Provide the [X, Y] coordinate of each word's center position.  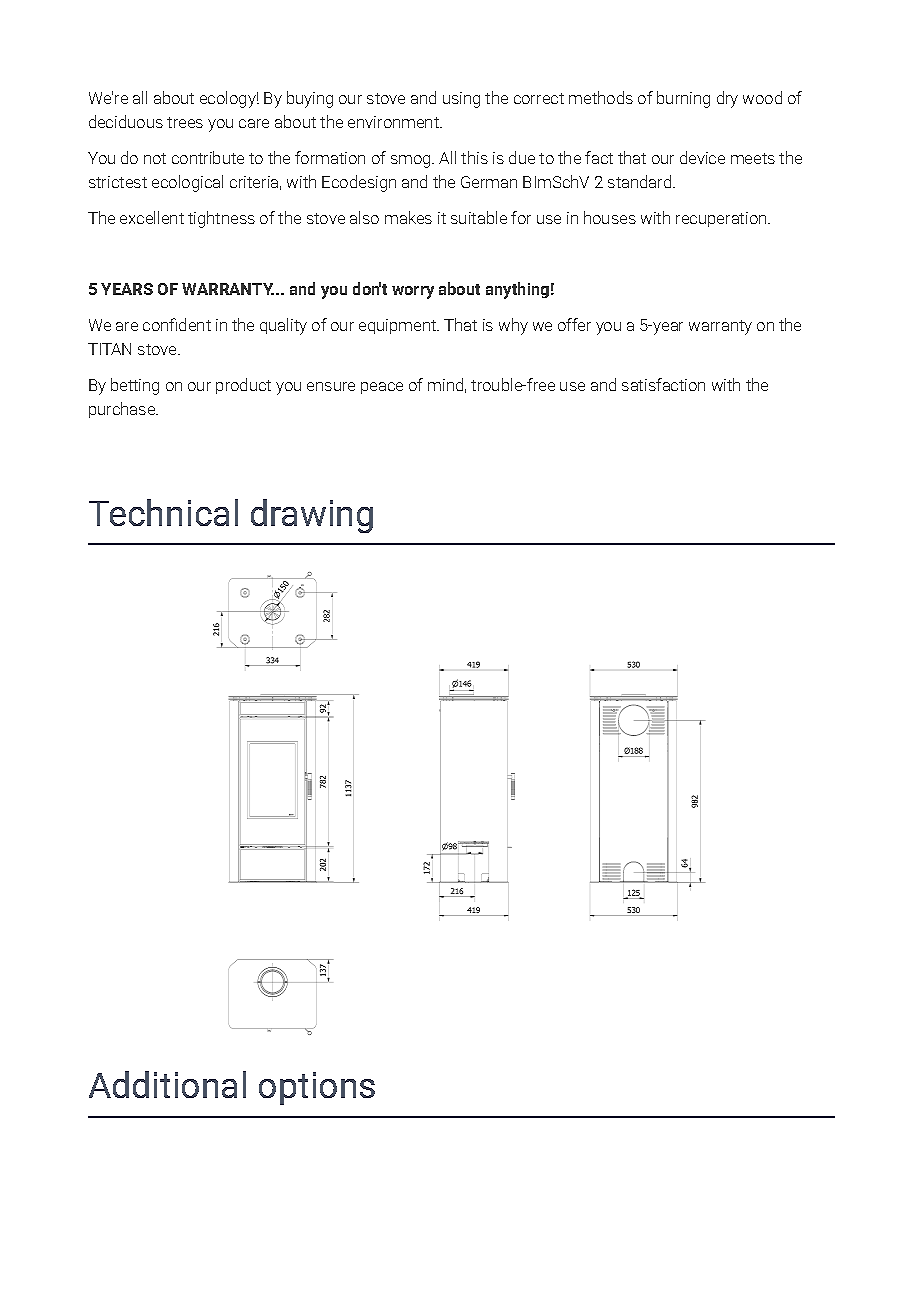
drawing [312, 516]
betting [135, 386]
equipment [399, 326]
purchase [123, 410]
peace [382, 388]
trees [185, 122]
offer [574, 324]
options [317, 1088]
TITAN [109, 349]
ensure [331, 386]
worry [413, 292]
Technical [163, 512]
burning [683, 99]
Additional [167, 1084]
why [513, 326]
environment [394, 122]
